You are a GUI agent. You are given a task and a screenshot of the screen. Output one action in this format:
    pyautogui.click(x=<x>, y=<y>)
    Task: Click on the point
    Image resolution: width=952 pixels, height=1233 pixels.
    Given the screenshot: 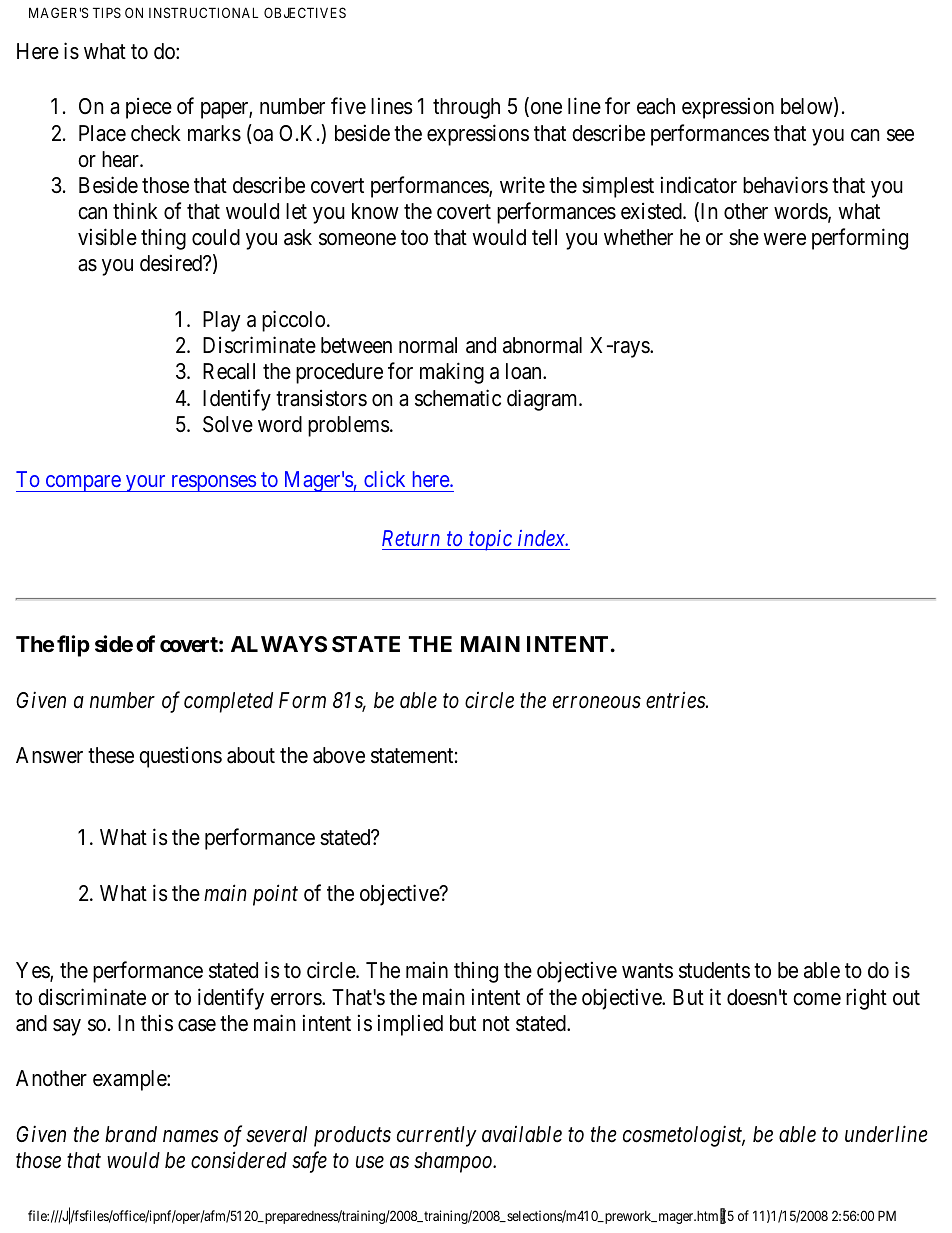 What is the action you would take?
    pyautogui.click(x=275, y=895)
